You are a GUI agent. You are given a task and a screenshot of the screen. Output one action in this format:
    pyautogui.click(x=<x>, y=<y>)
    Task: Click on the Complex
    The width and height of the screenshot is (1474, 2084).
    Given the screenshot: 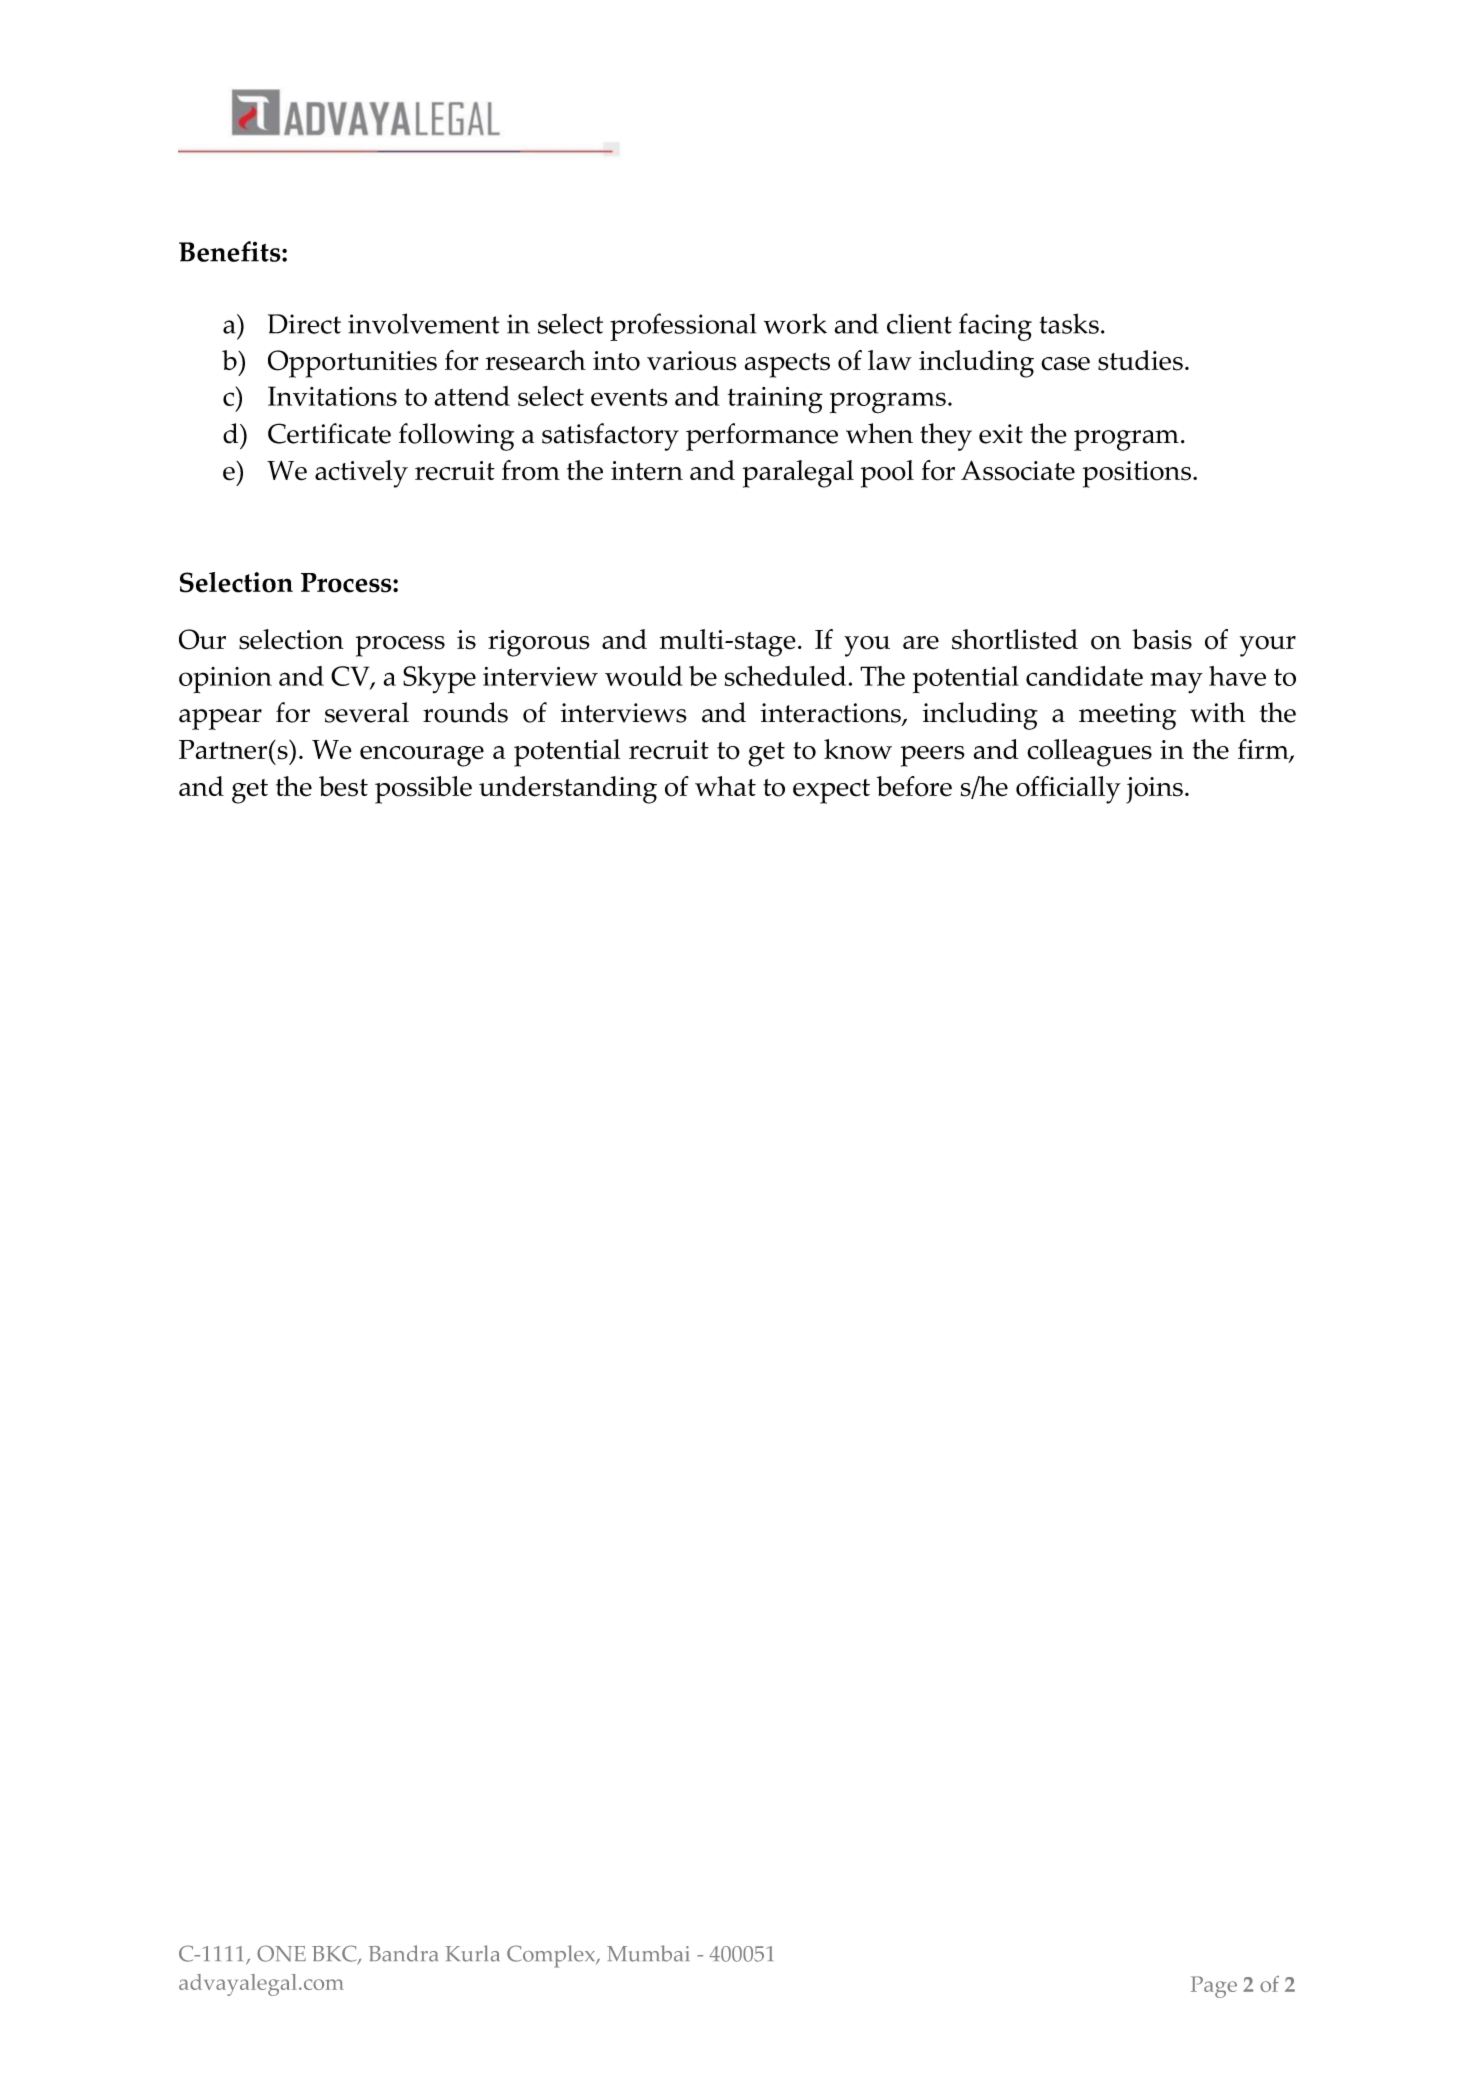 What is the action you would take?
    pyautogui.click(x=552, y=1956)
